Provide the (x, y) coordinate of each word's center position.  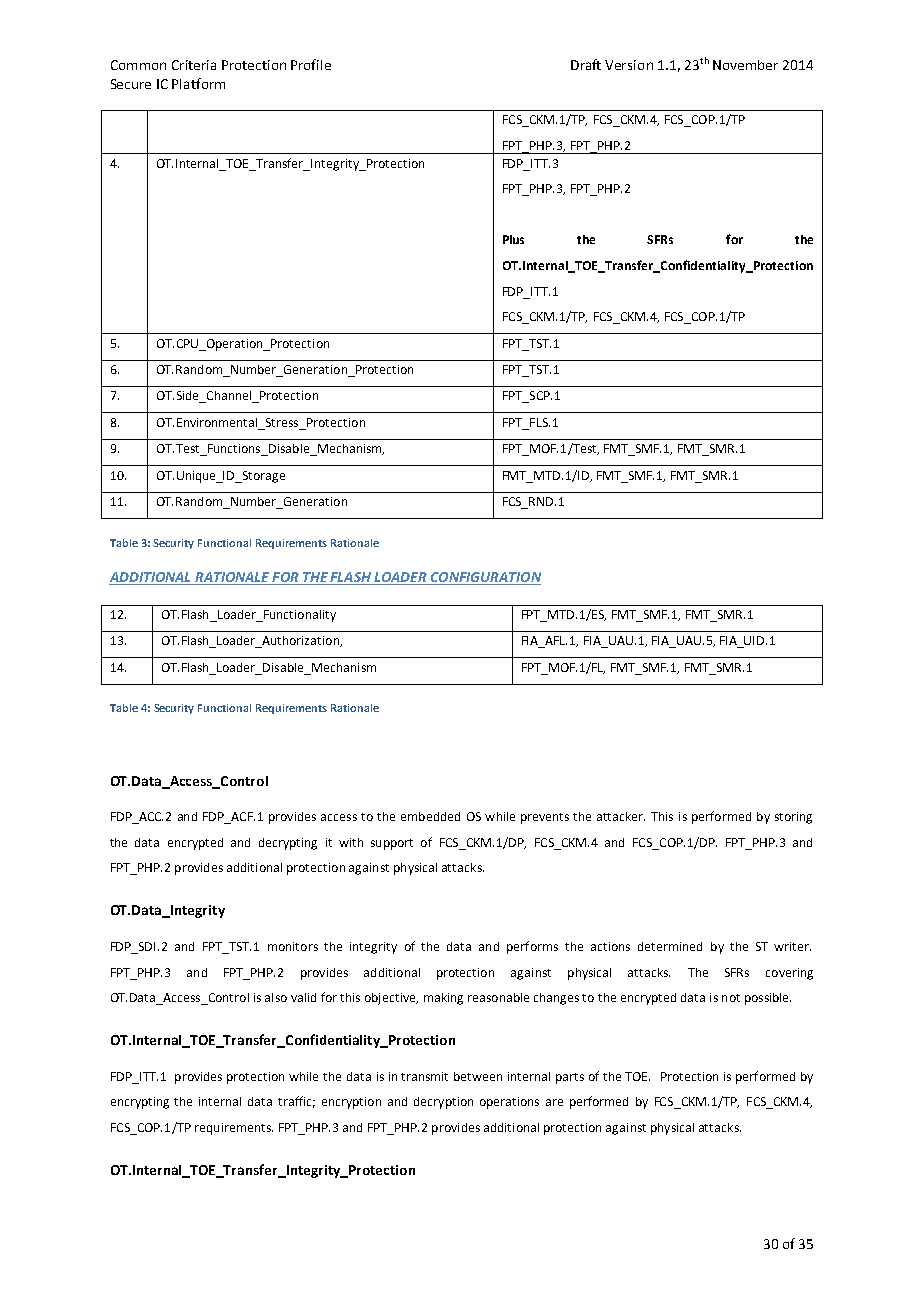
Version (629, 65)
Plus (513, 239)
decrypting (288, 844)
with (351, 842)
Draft (586, 64)
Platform (198, 83)
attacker (621, 816)
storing (793, 818)
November (745, 65)
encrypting (140, 1103)
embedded (430, 816)
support (392, 844)
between (478, 1076)
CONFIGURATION (485, 578)
